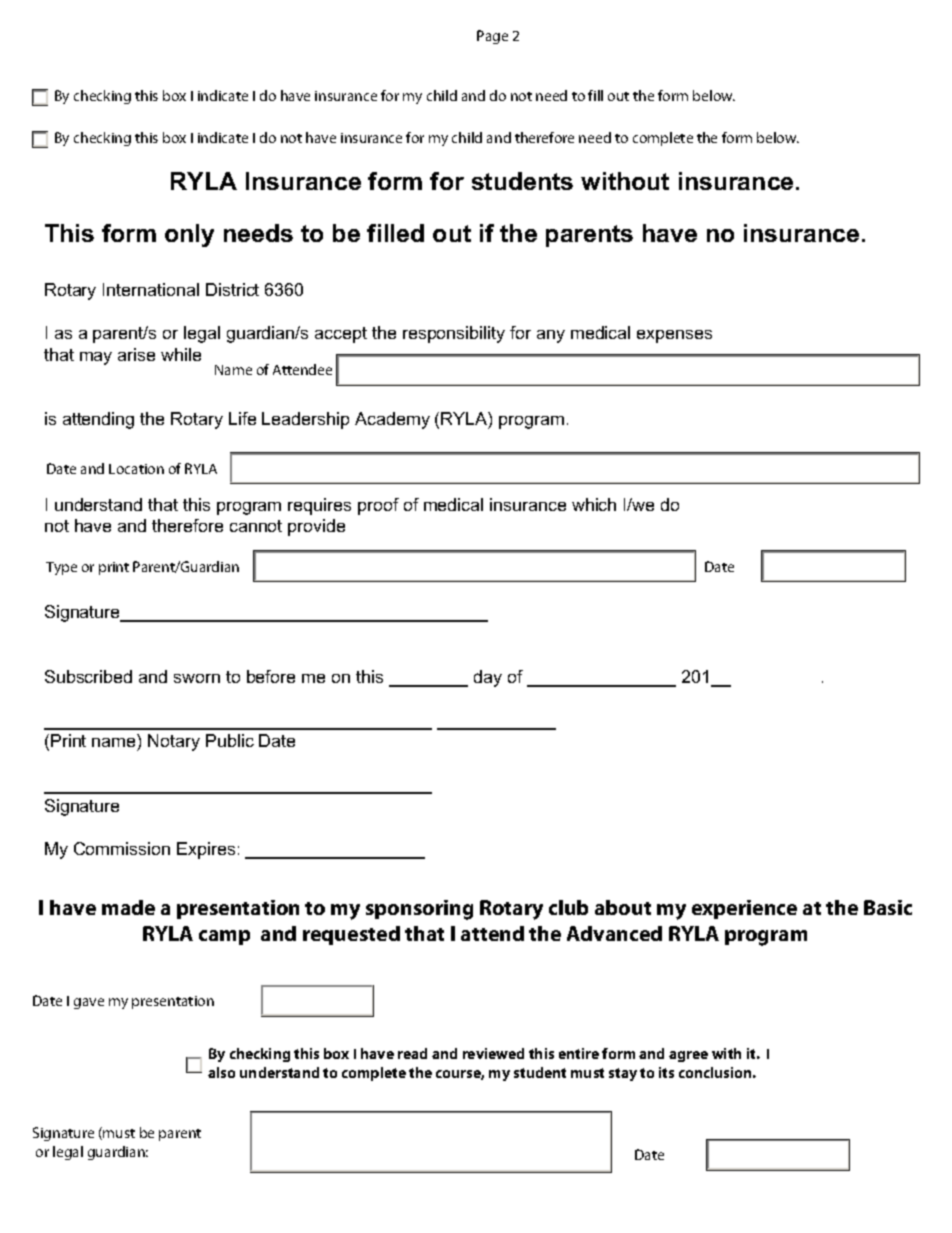 This screenshot has height=1233, width=952. I want to click on which, so click(594, 504).
